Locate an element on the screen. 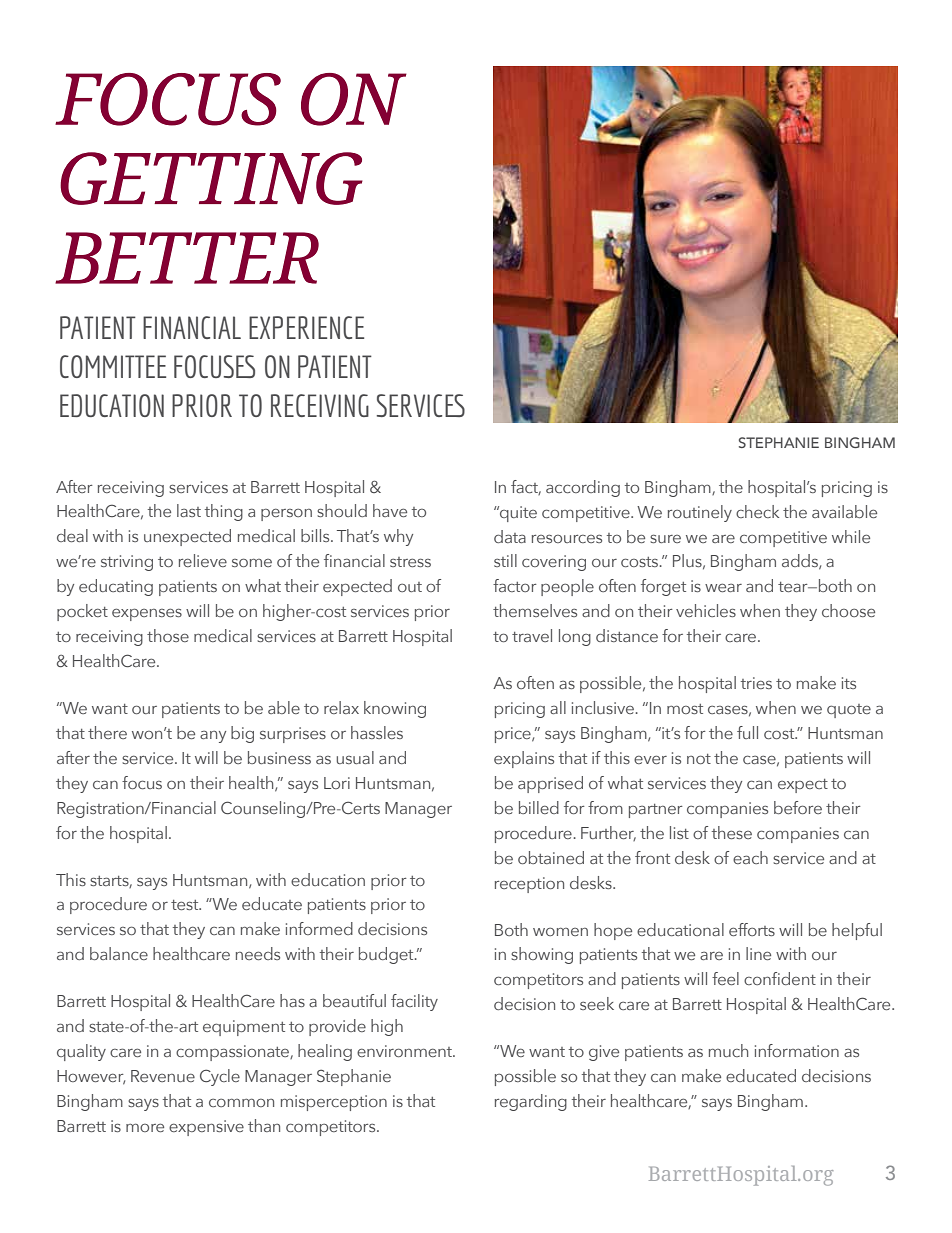 Image resolution: width=952 pixels, height=1233 pixels. check is located at coordinates (757, 511).
